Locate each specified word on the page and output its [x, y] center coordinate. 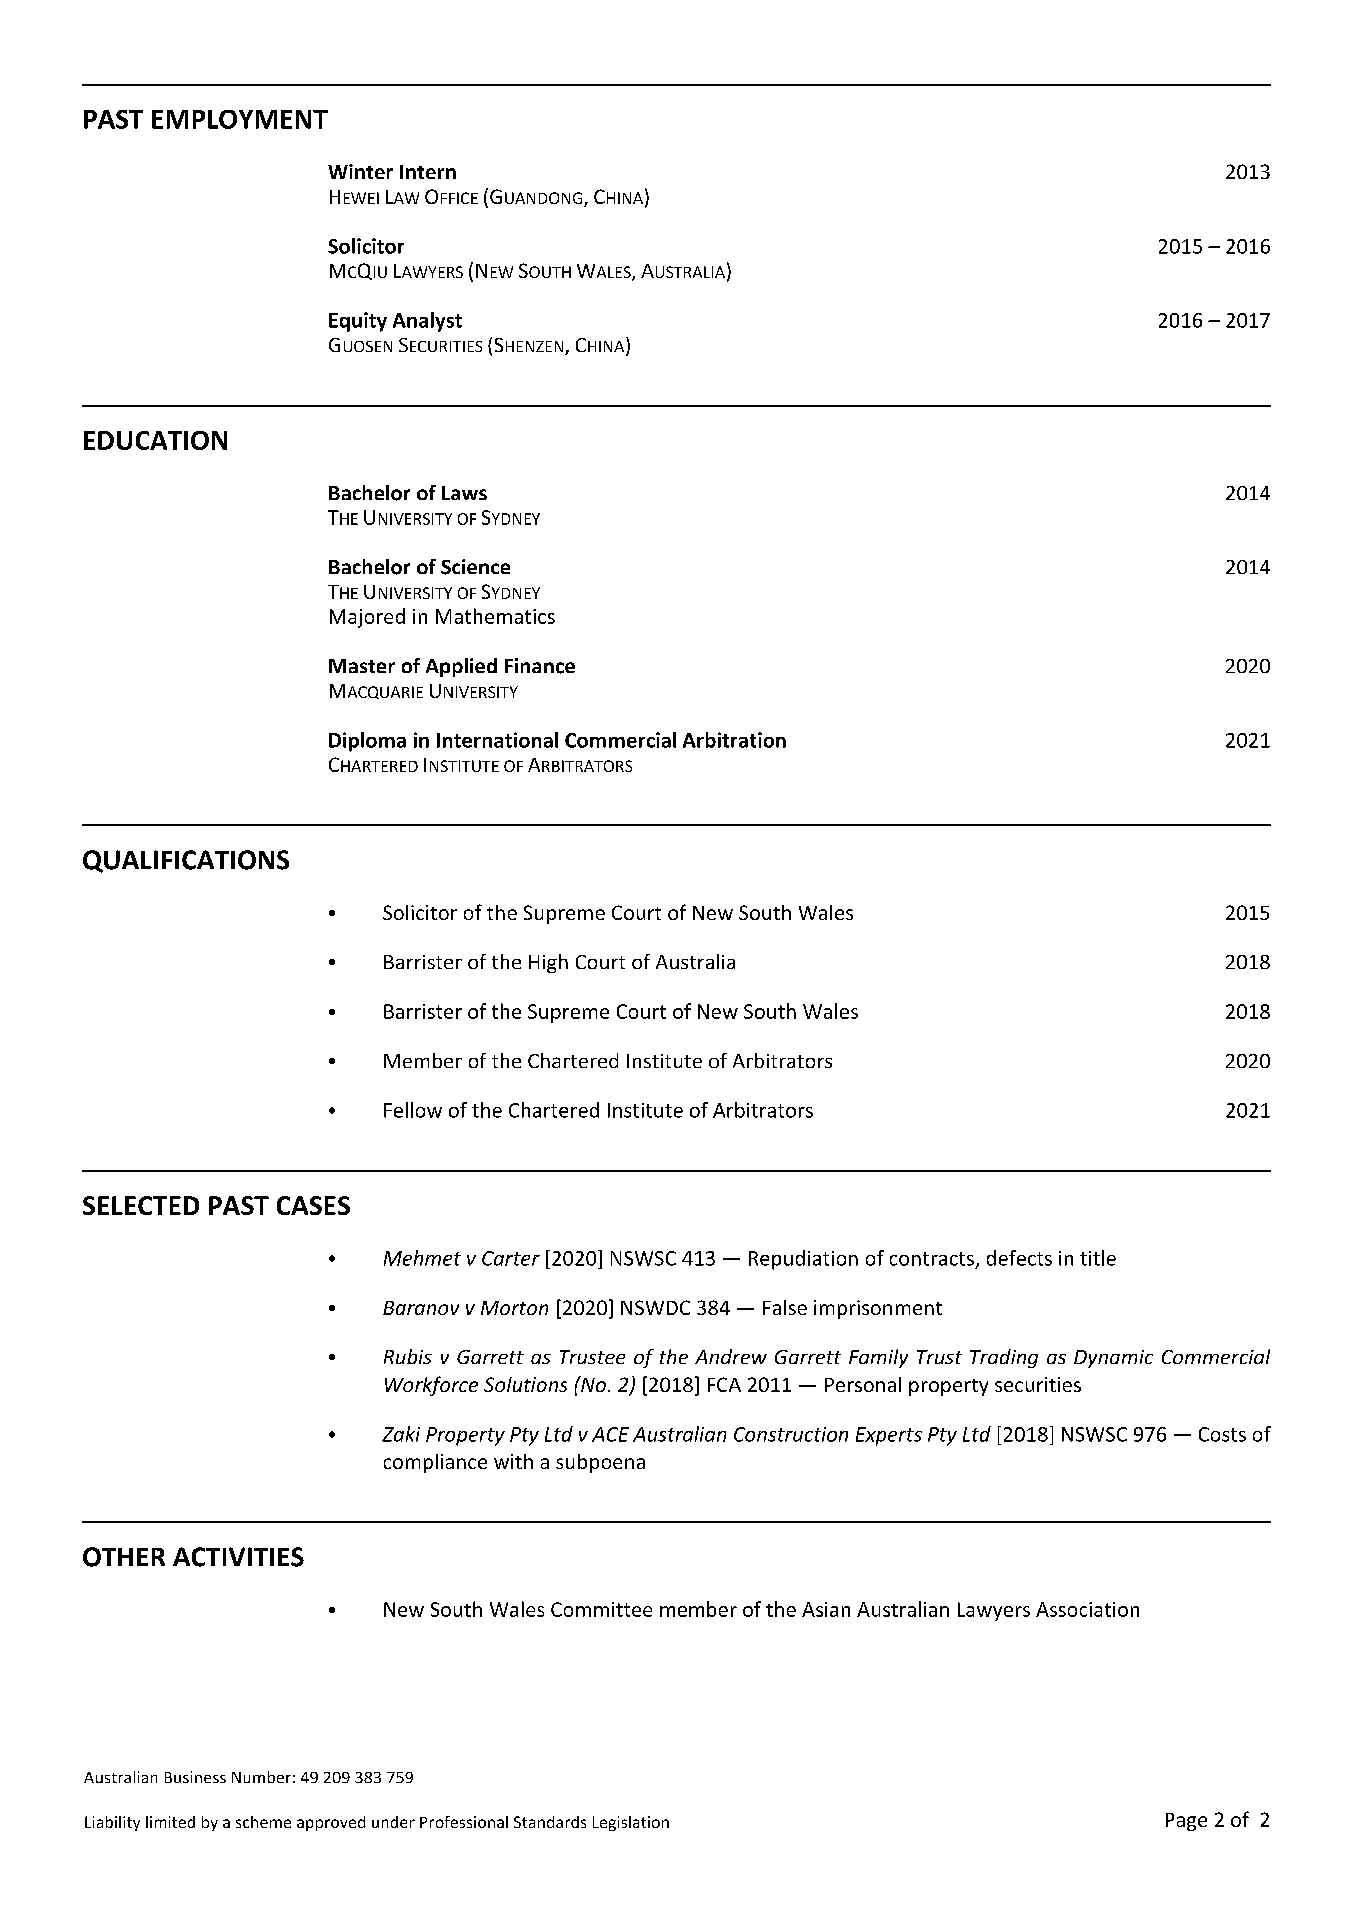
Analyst [427, 322]
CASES [313, 1205]
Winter [360, 171]
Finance [540, 666]
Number [261, 1777]
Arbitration [734, 740]
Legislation [631, 1823]
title [1098, 1258]
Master [362, 666]
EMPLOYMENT [240, 119]
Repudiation [803, 1260]
